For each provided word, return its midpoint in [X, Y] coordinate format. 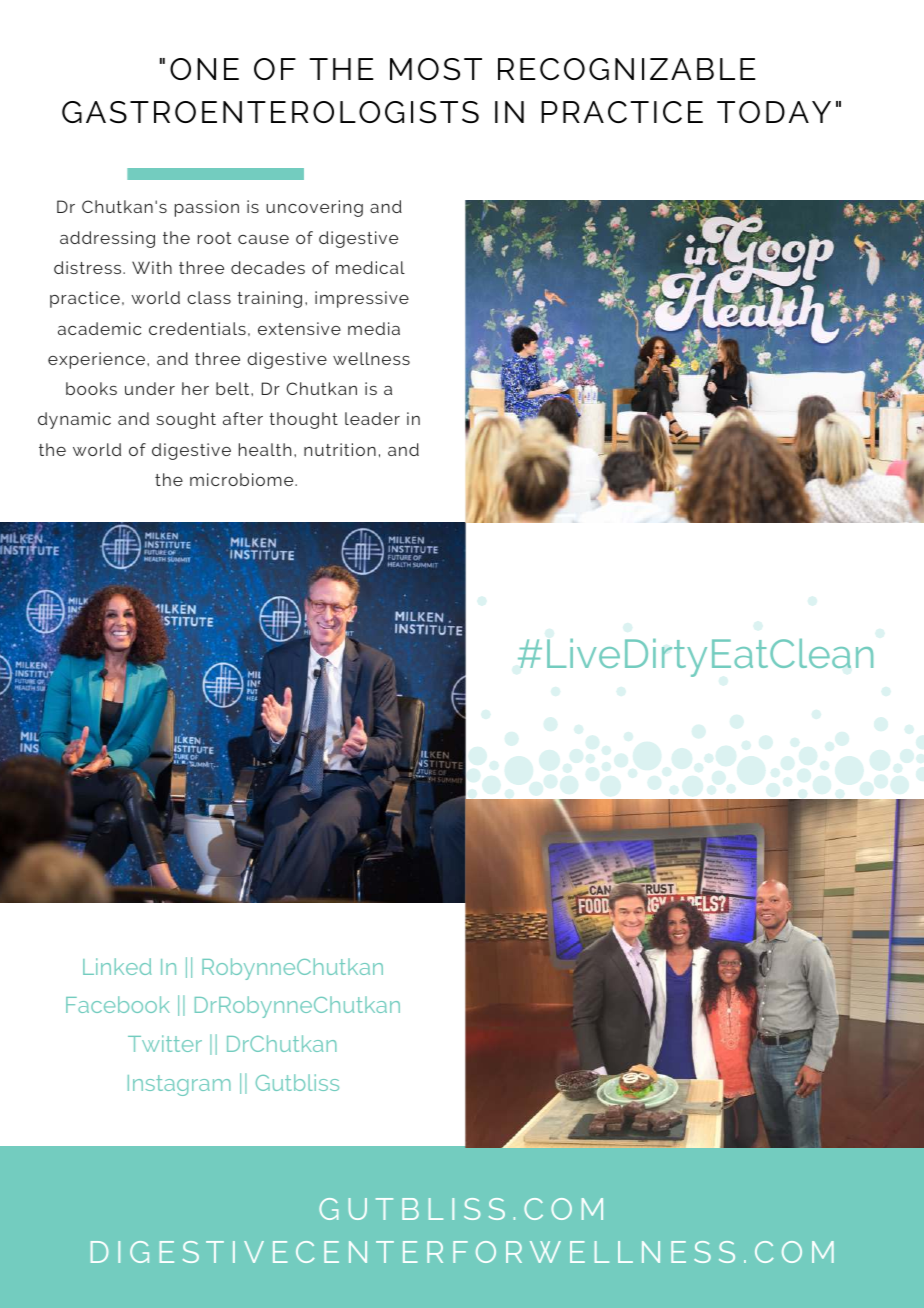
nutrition [340, 449]
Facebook [118, 1004]
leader [372, 418]
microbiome [243, 479]
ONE [204, 69]
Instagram [179, 1085]
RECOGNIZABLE [627, 69]
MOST [436, 69]
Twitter [165, 1043]
